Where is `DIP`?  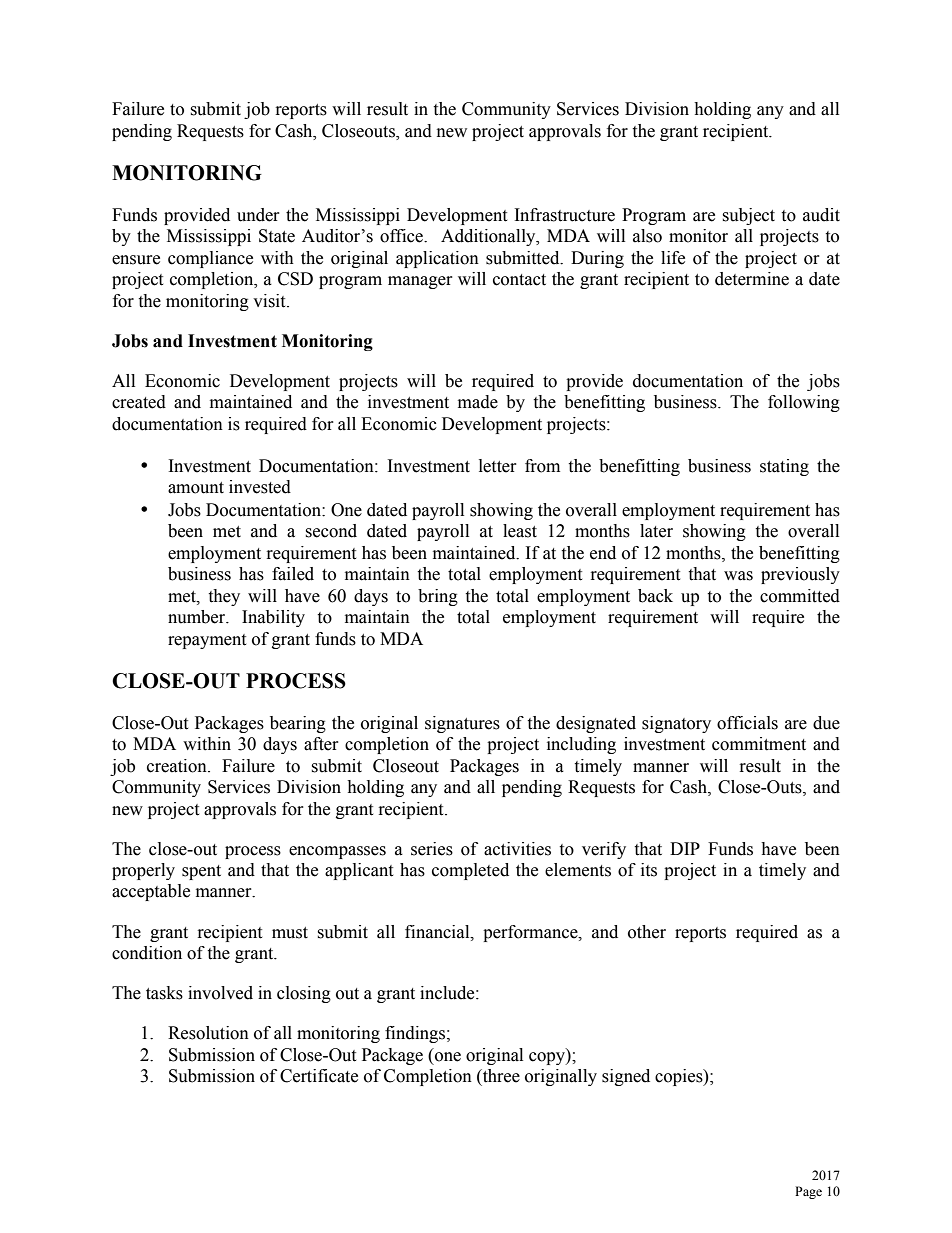 DIP is located at coordinates (685, 848).
